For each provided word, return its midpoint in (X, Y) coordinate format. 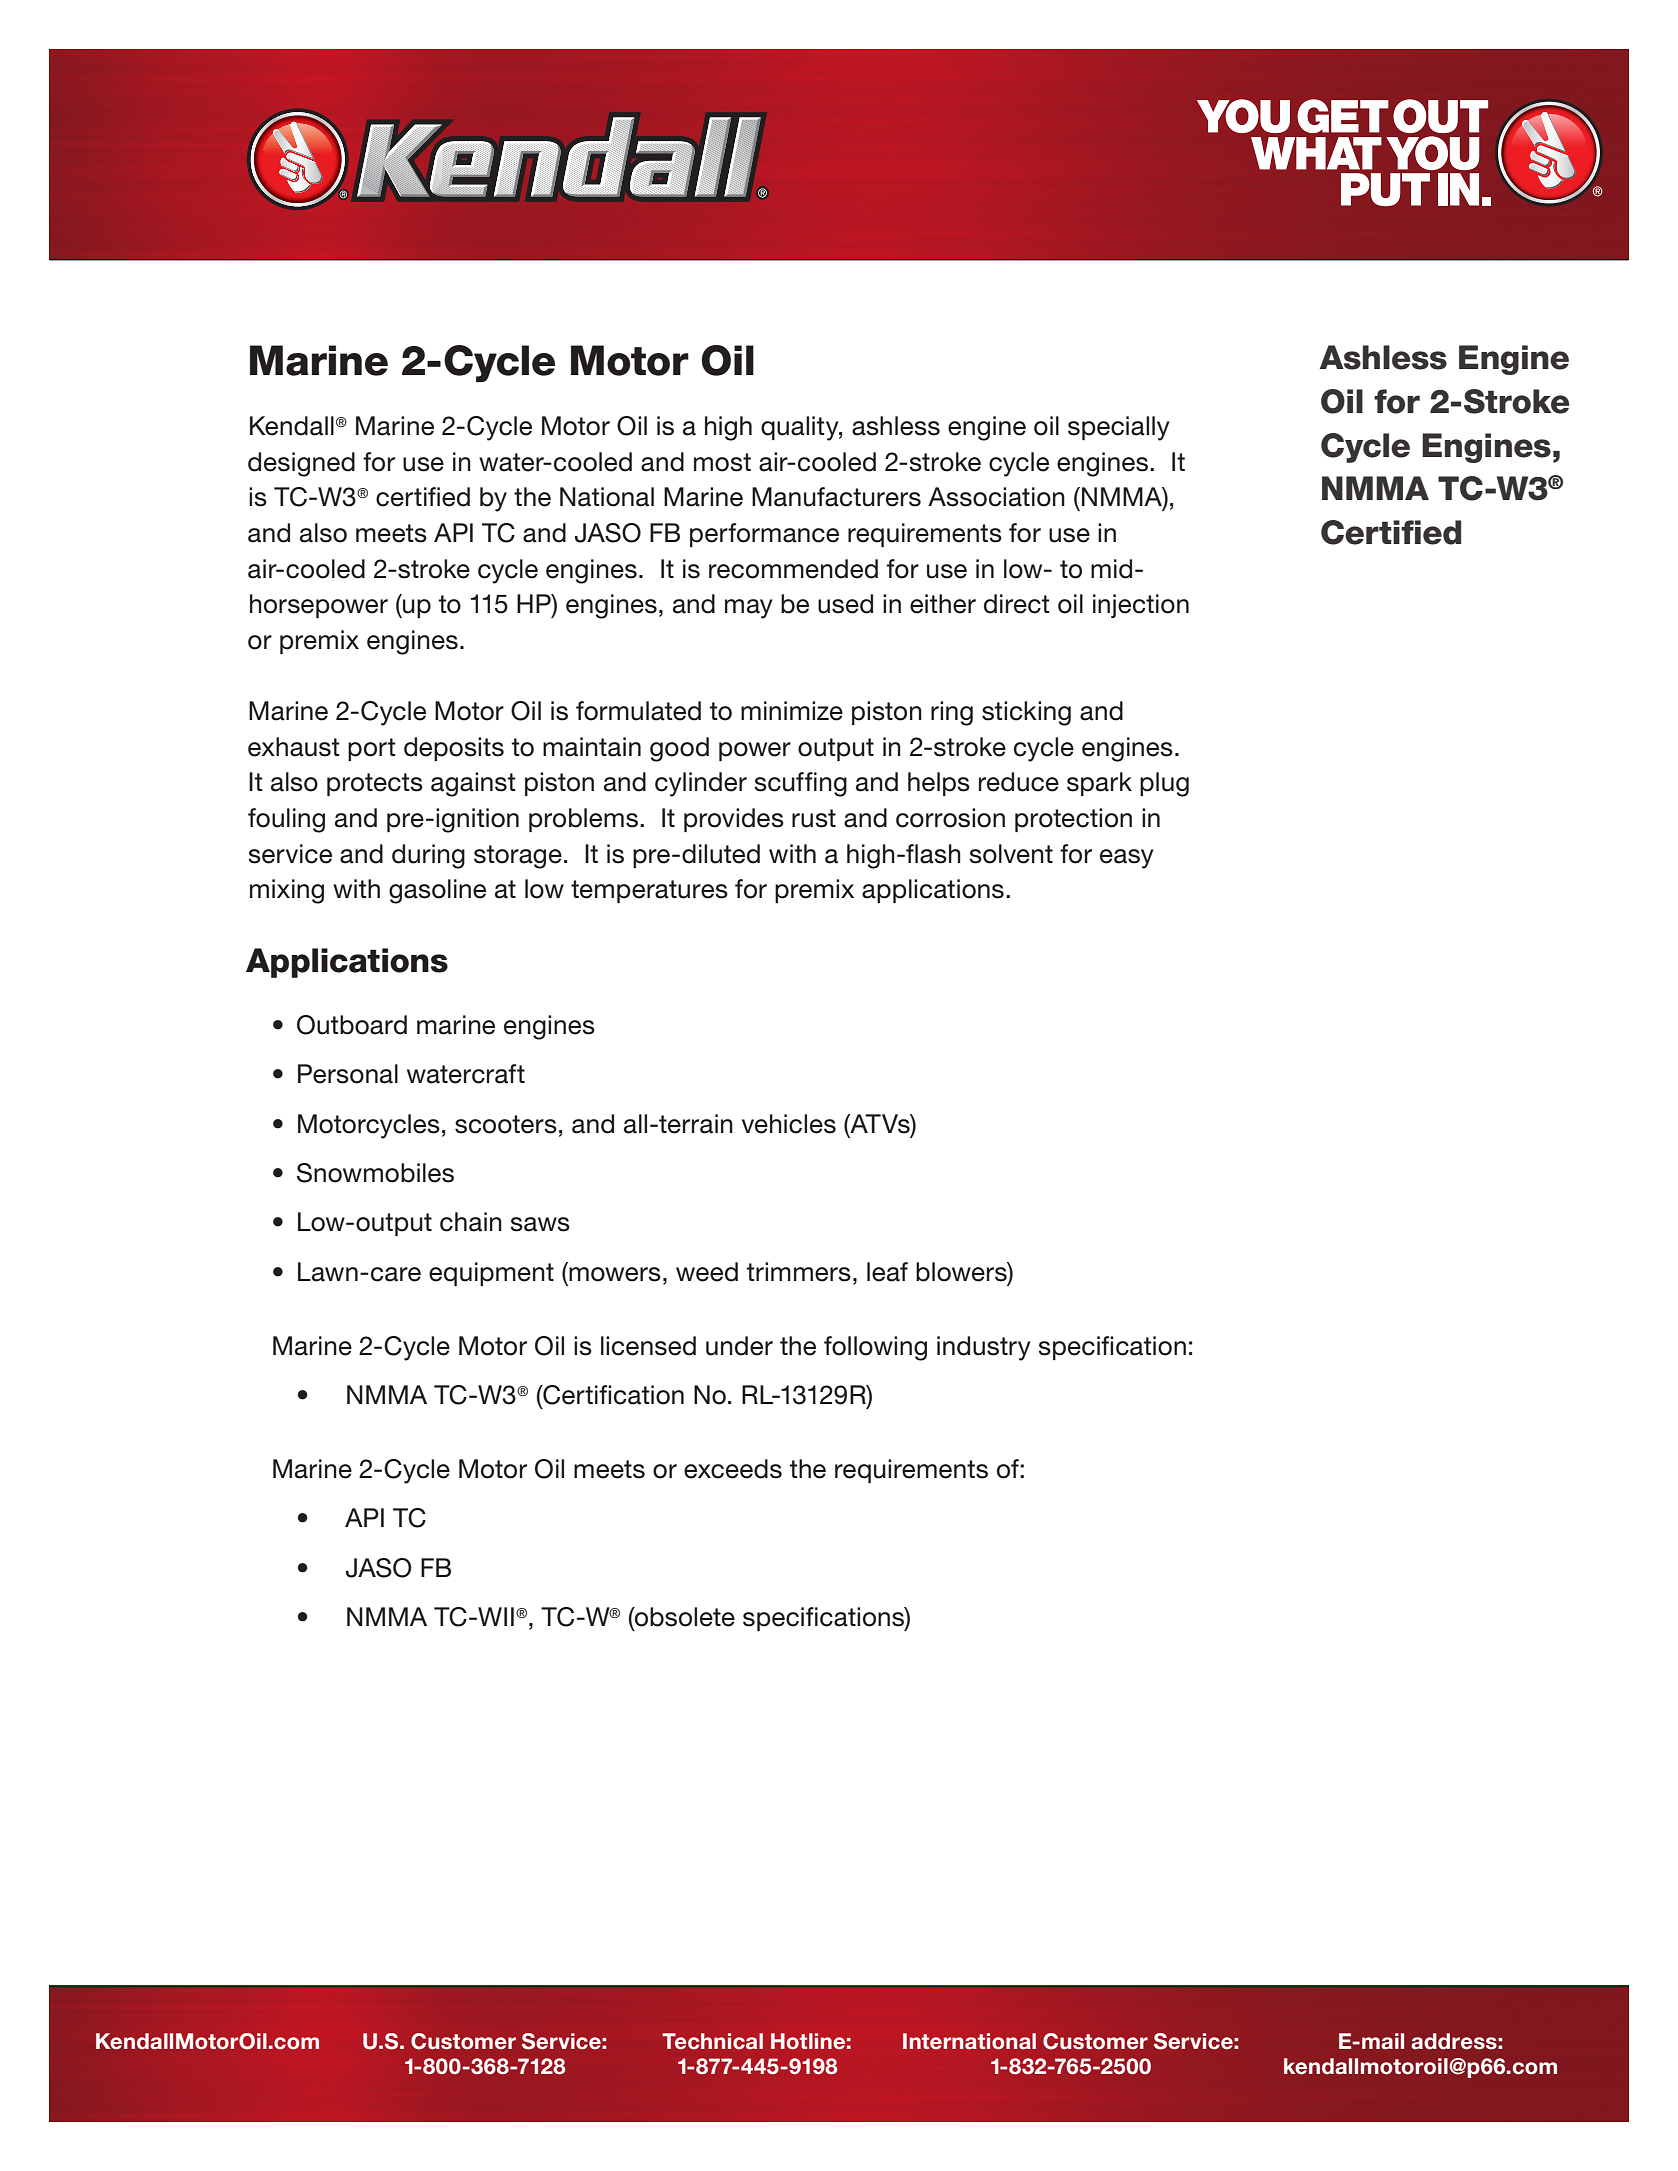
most (722, 462)
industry (984, 1348)
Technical (712, 2041)
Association (996, 497)
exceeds (733, 1469)
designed (301, 464)
